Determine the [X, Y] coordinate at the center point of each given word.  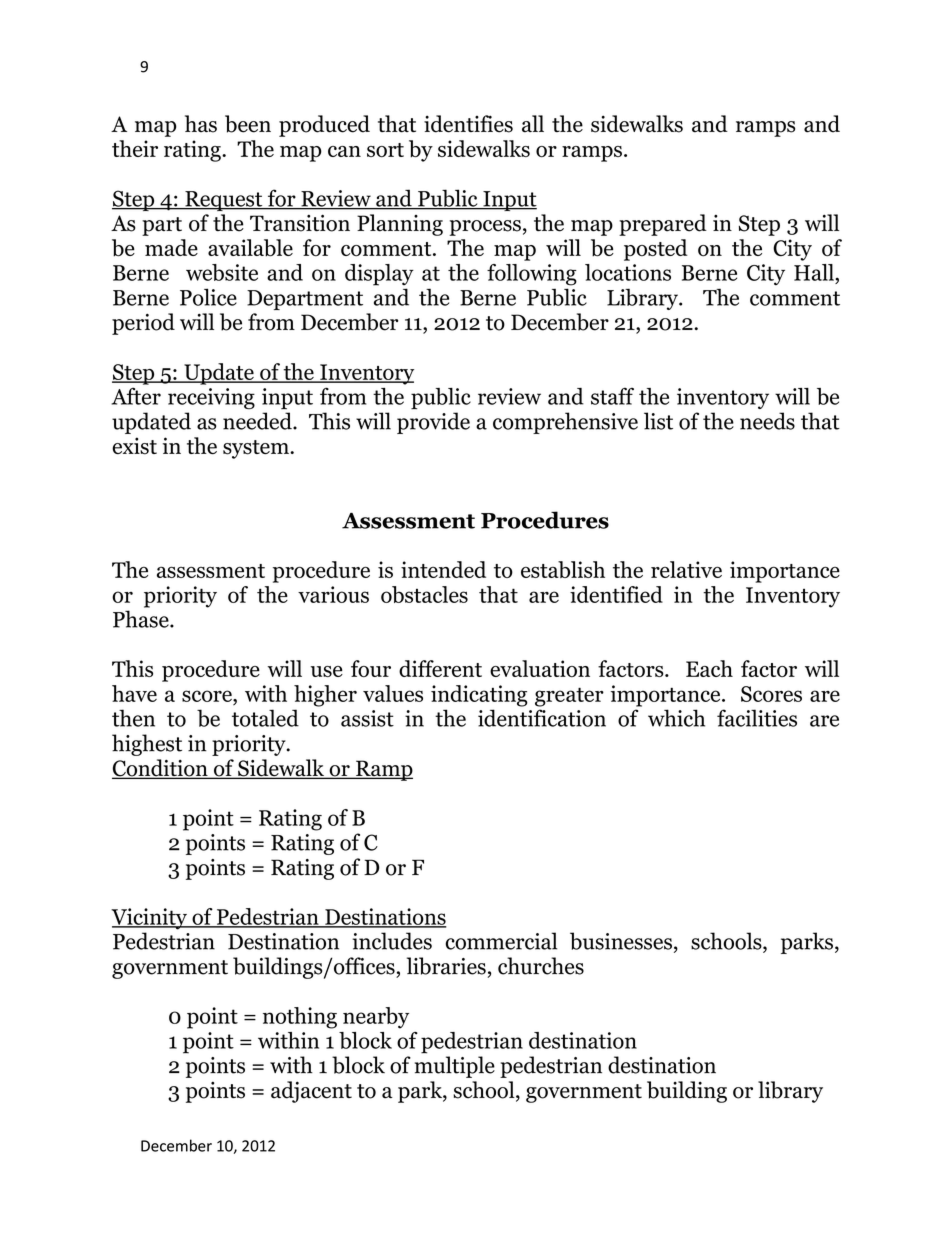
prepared [663, 225]
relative [686, 569]
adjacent [311, 1092]
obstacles [424, 594]
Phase [142, 619]
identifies [468, 124]
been [248, 124]
